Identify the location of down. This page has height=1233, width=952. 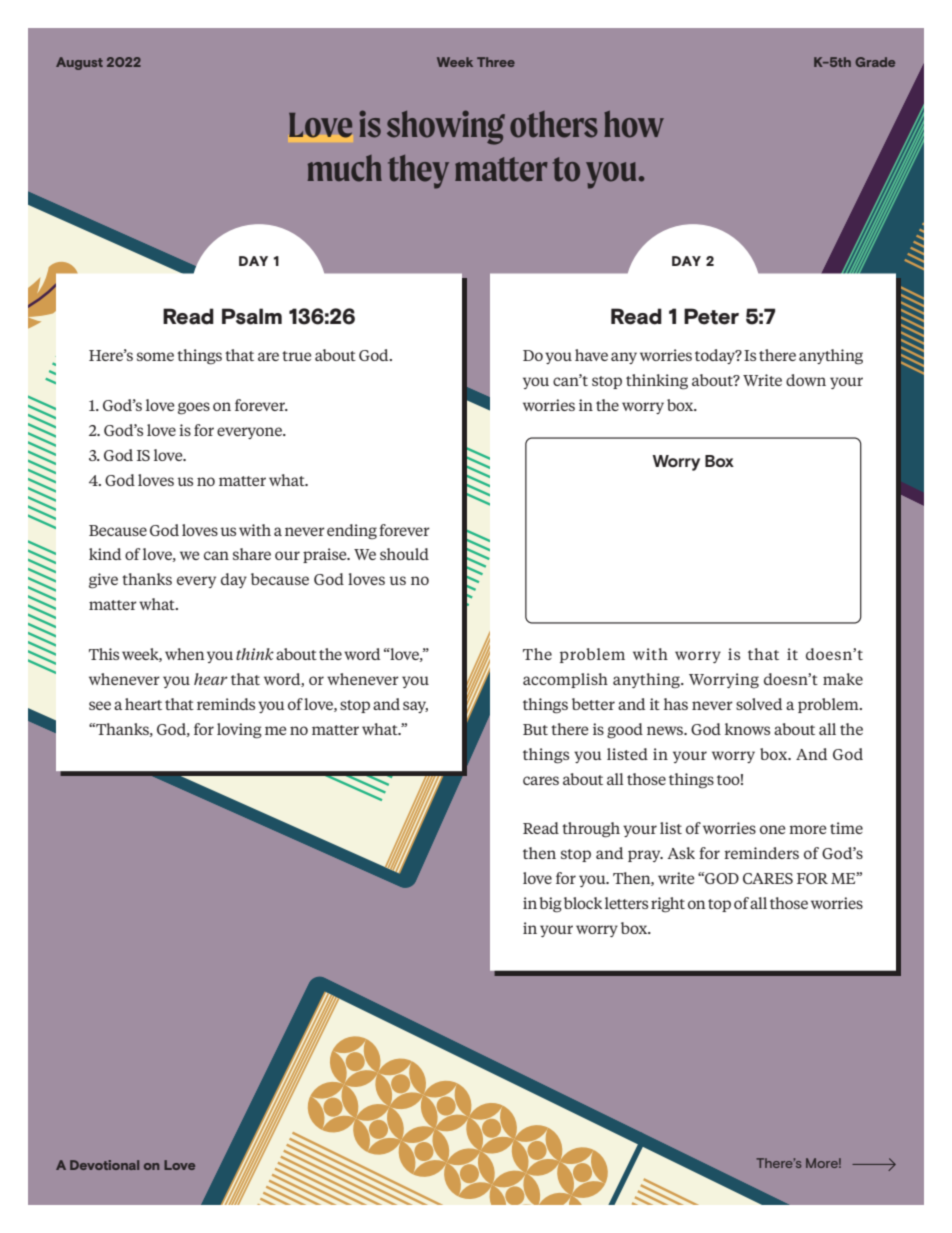
(806, 380).
